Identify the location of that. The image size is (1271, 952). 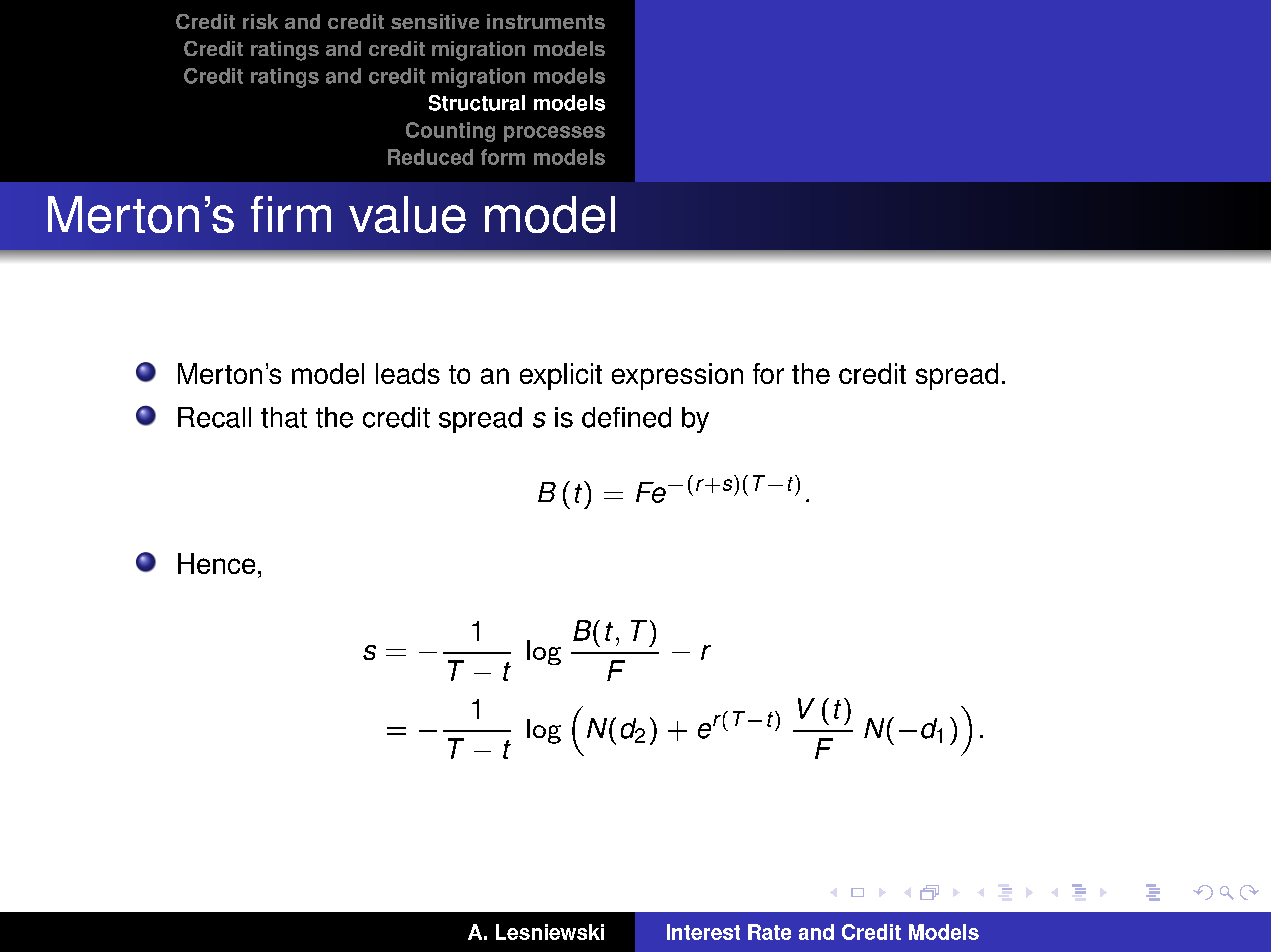
(284, 417).
